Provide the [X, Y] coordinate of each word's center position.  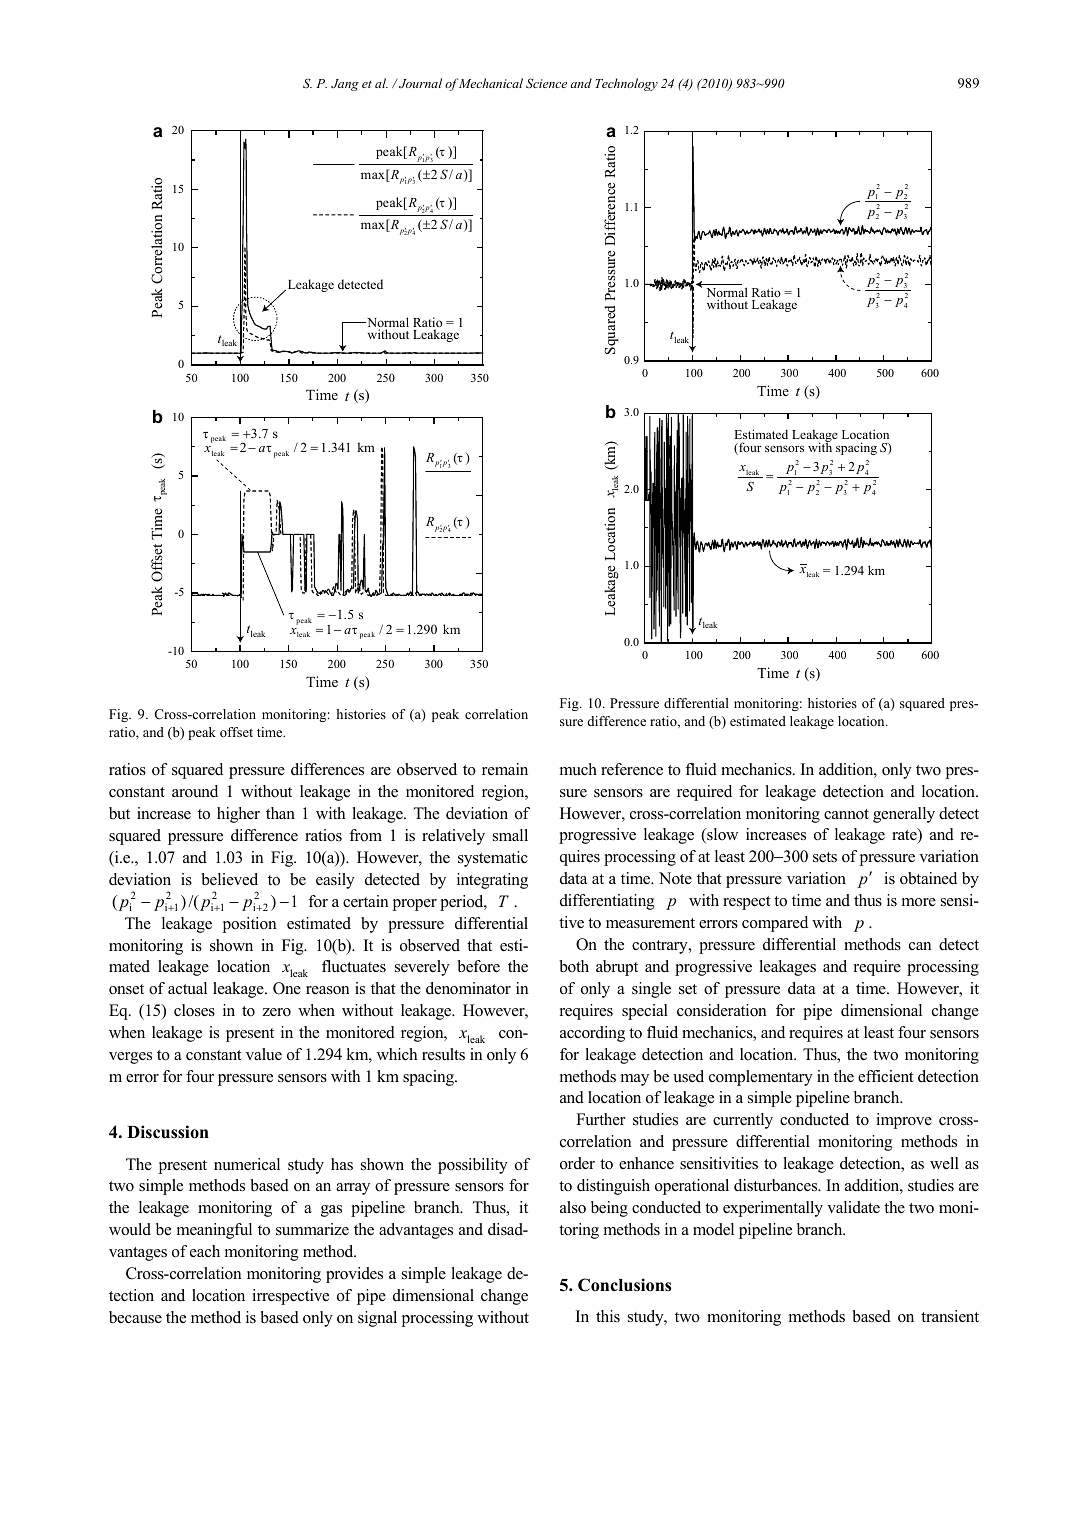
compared [775, 924]
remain [505, 769]
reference [632, 769]
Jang [345, 85]
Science [546, 83]
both [574, 966]
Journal [419, 83]
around [195, 791]
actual [187, 988]
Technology [626, 84]
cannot [846, 814]
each [205, 1251]
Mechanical [490, 83]
